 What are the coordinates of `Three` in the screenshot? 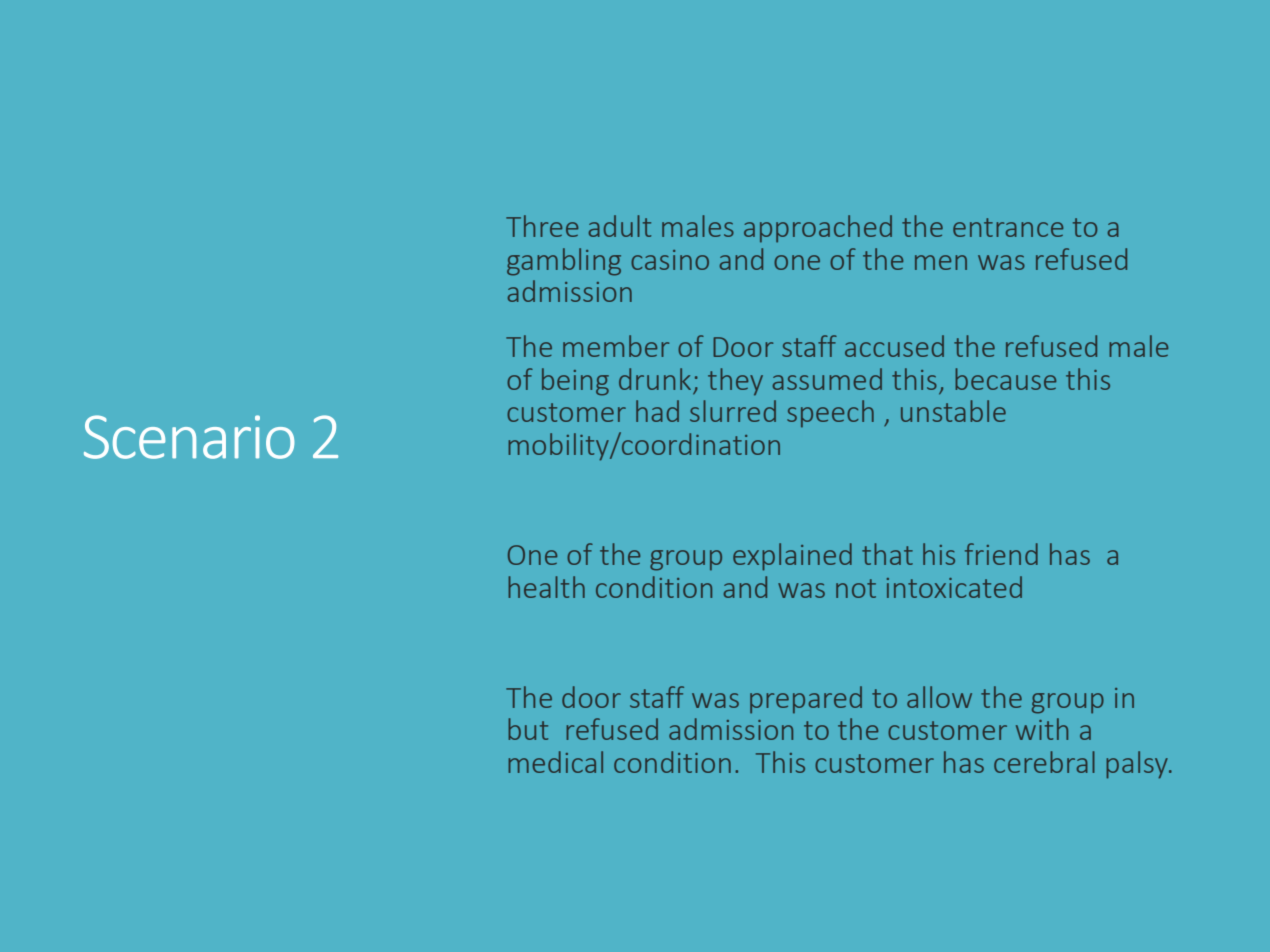 It's located at (542, 226).
